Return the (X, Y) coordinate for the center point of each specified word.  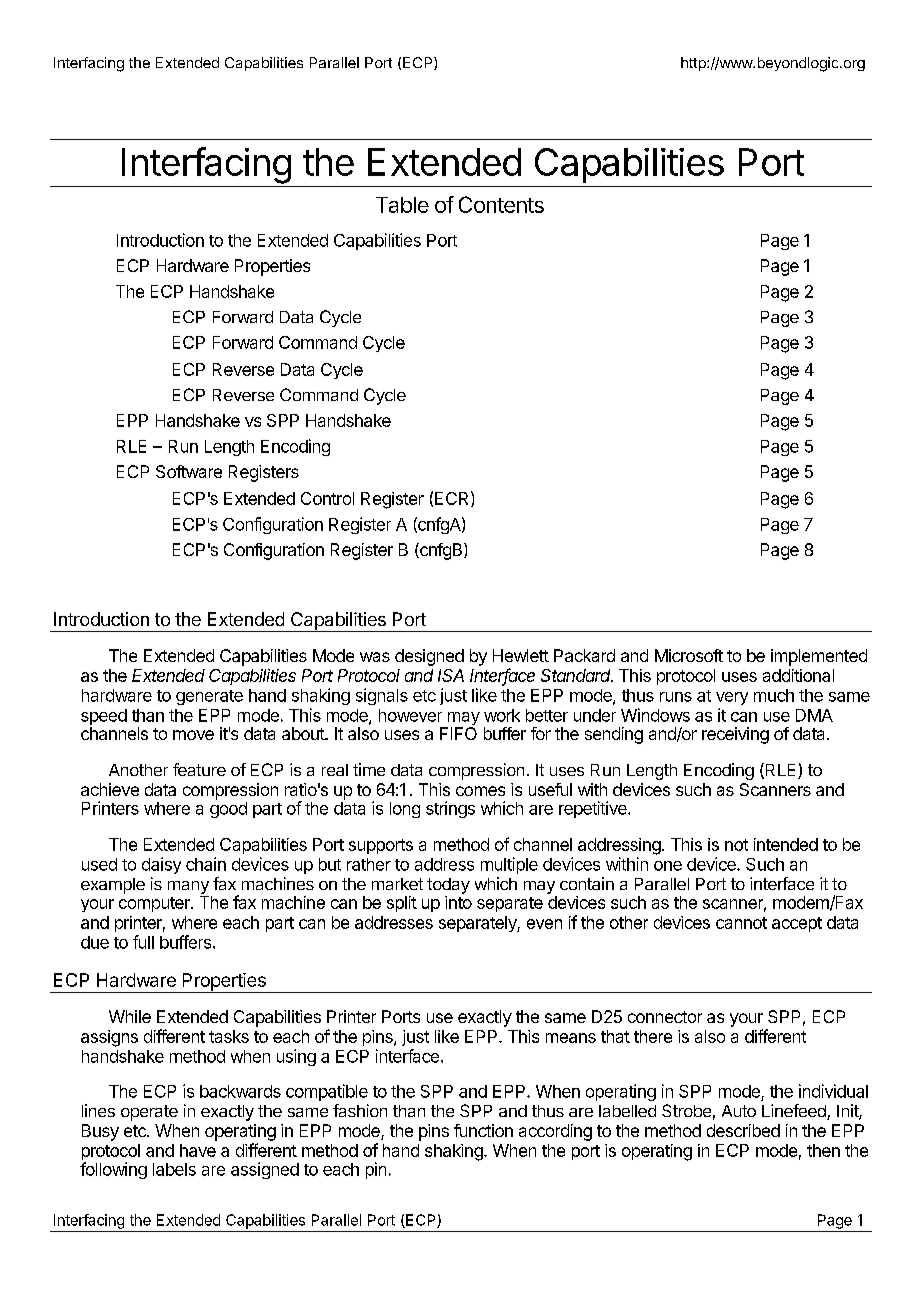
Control (327, 498)
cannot (741, 923)
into (458, 902)
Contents (501, 204)
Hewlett (521, 655)
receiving (735, 735)
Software (189, 471)
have (198, 1150)
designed (429, 657)
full (143, 942)
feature (199, 769)
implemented (819, 657)
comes (480, 791)
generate (209, 697)
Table (402, 205)
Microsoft (689, 655)
